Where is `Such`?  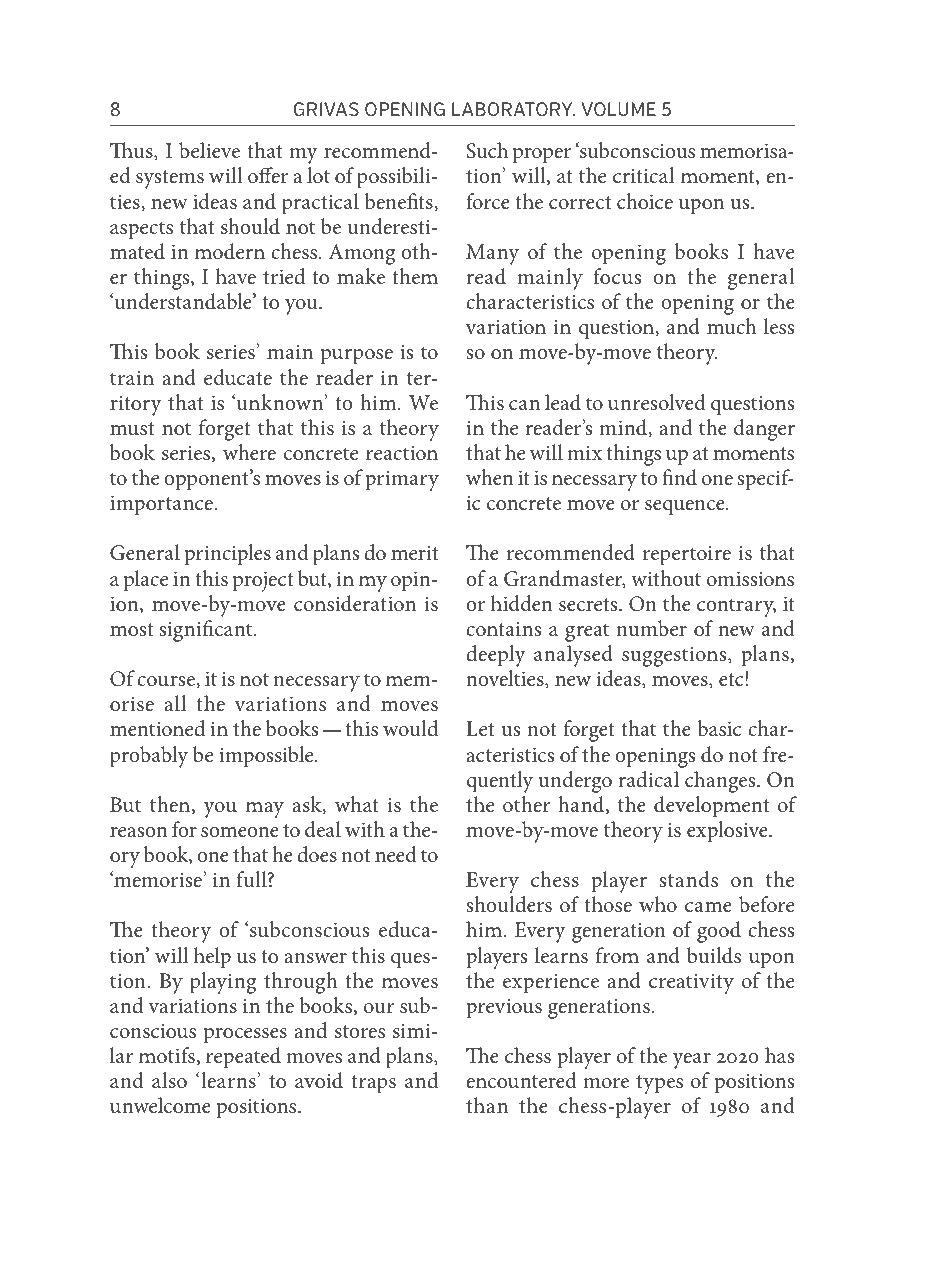 Such is located at coordinates (487, 150).
